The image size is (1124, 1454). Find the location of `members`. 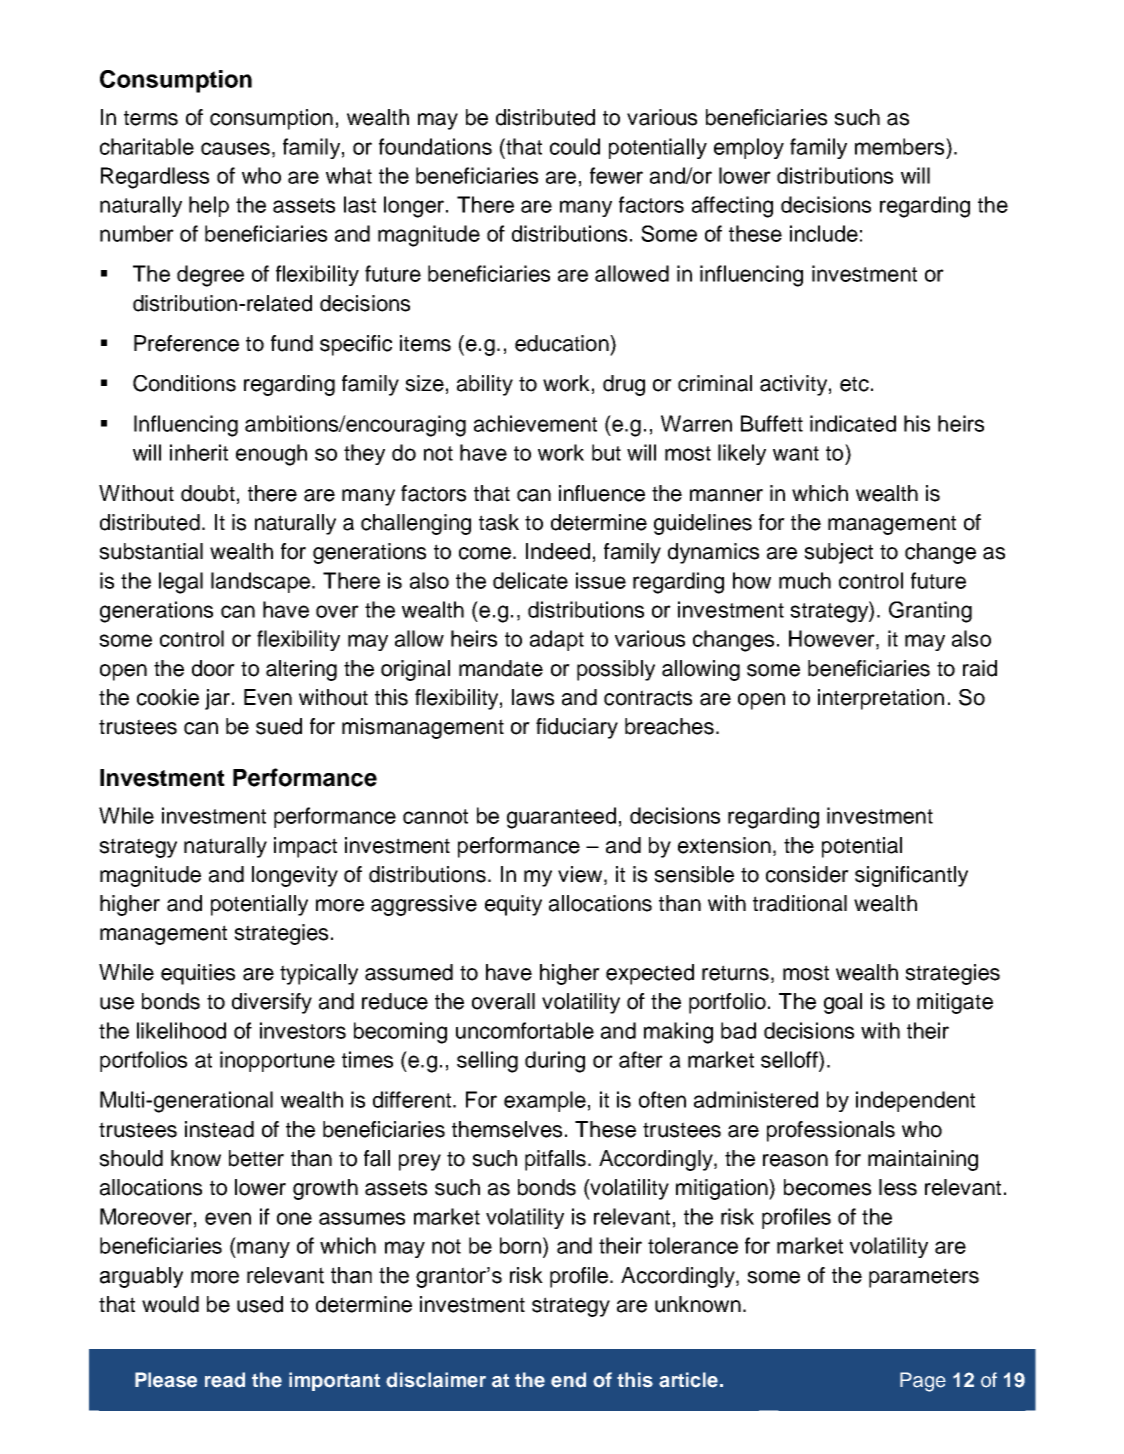

members is located at coordinates (901, 146).
